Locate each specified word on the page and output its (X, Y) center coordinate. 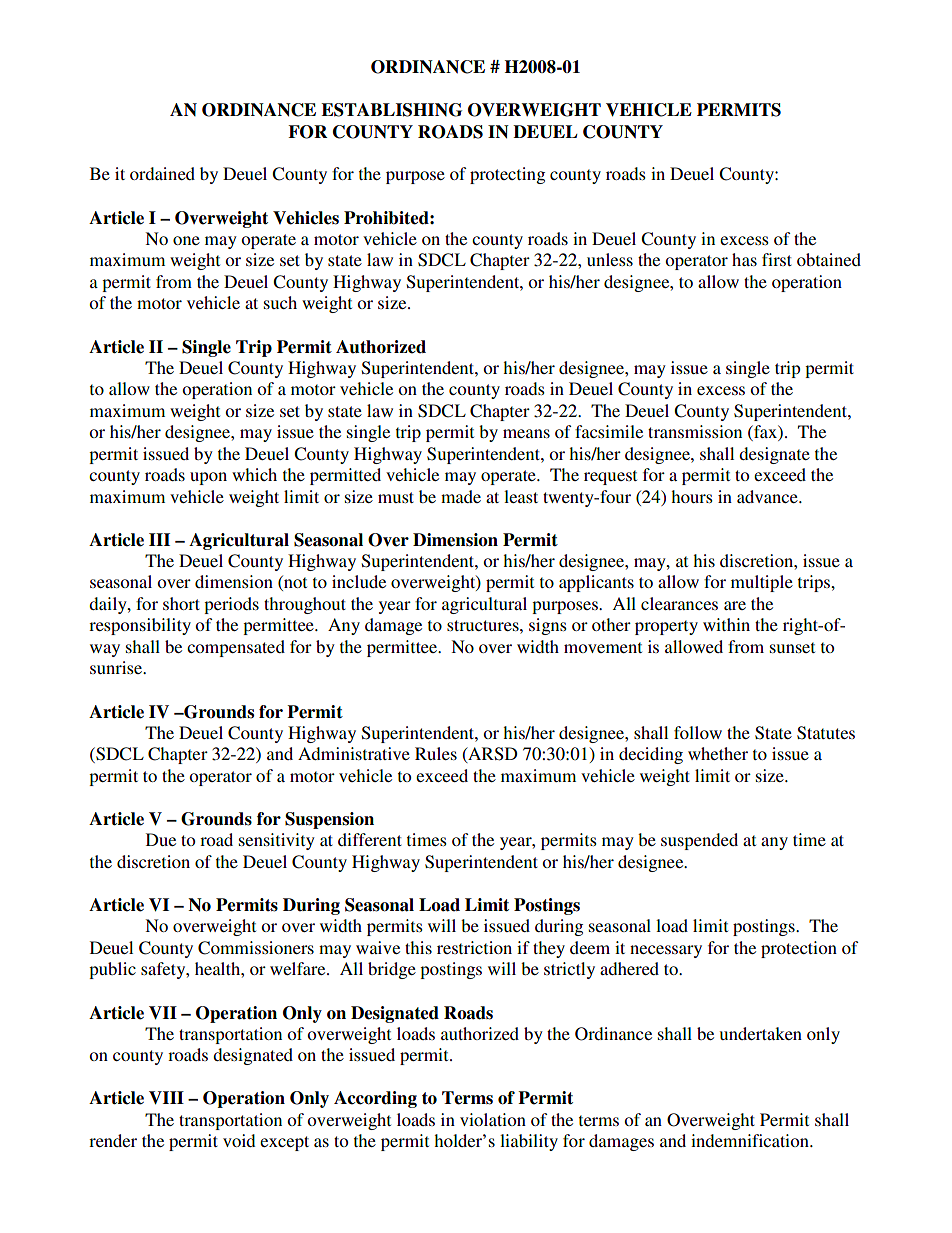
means (526, 433)
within (726, 624)
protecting (507, 175)
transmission (695, 431)
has (744, 259)
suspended (699, 841)
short (181, 603)
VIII (166, 1098)
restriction (474, 947)
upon (208, 478)
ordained (162, 173)
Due (161, 839)
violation (493, 1119)
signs (548, 626)
